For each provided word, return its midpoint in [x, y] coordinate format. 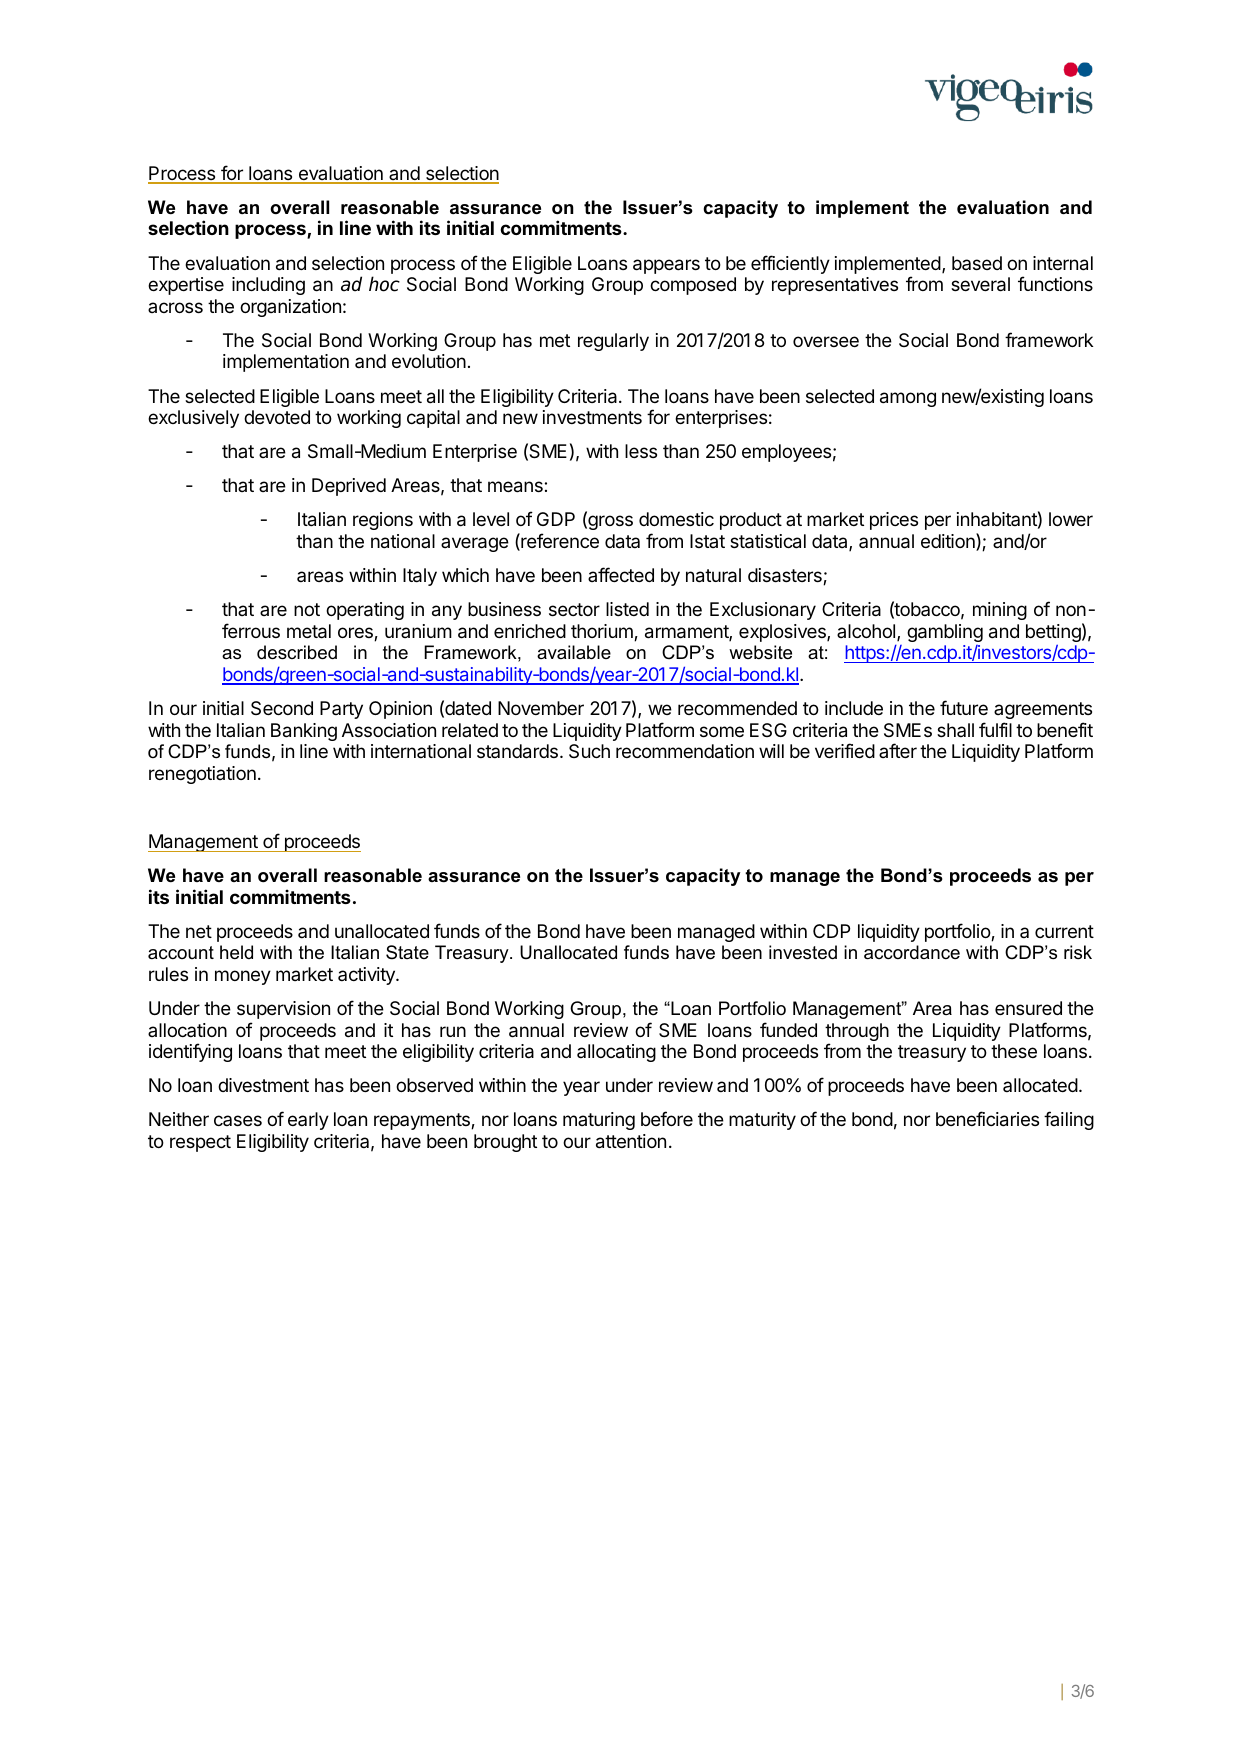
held [236, 952]
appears [666, 266]
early [308, 1121]
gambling [945, 633]
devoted [277, 417]
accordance [912, 952]
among [908, 399]
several [980, 284]
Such [589, 751]
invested [803, 952]
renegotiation [202, 775]
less [641, 451]
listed [627, 609]
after [898, 750]
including [268, 286]
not [307, 609]
